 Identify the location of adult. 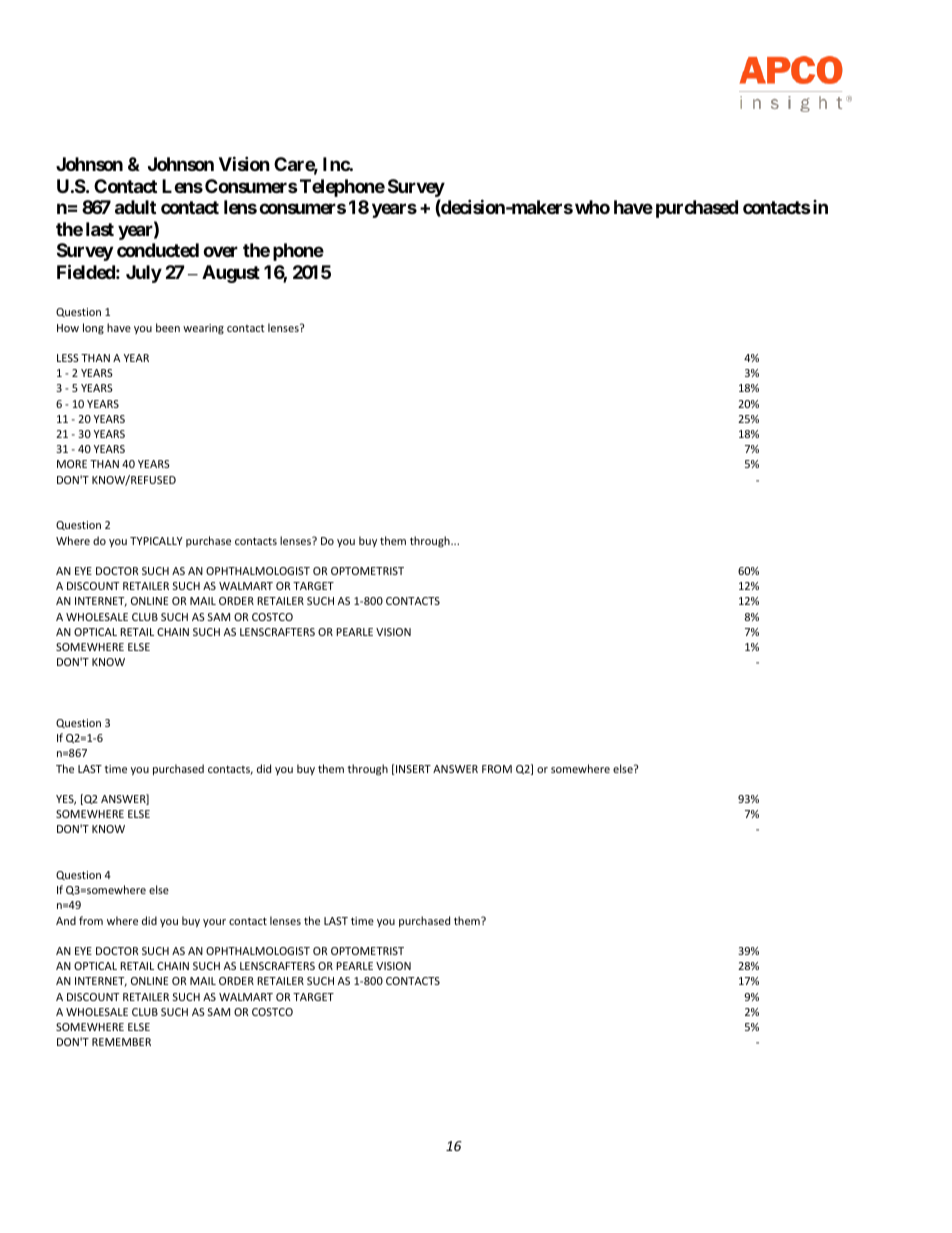
(135, 207).
